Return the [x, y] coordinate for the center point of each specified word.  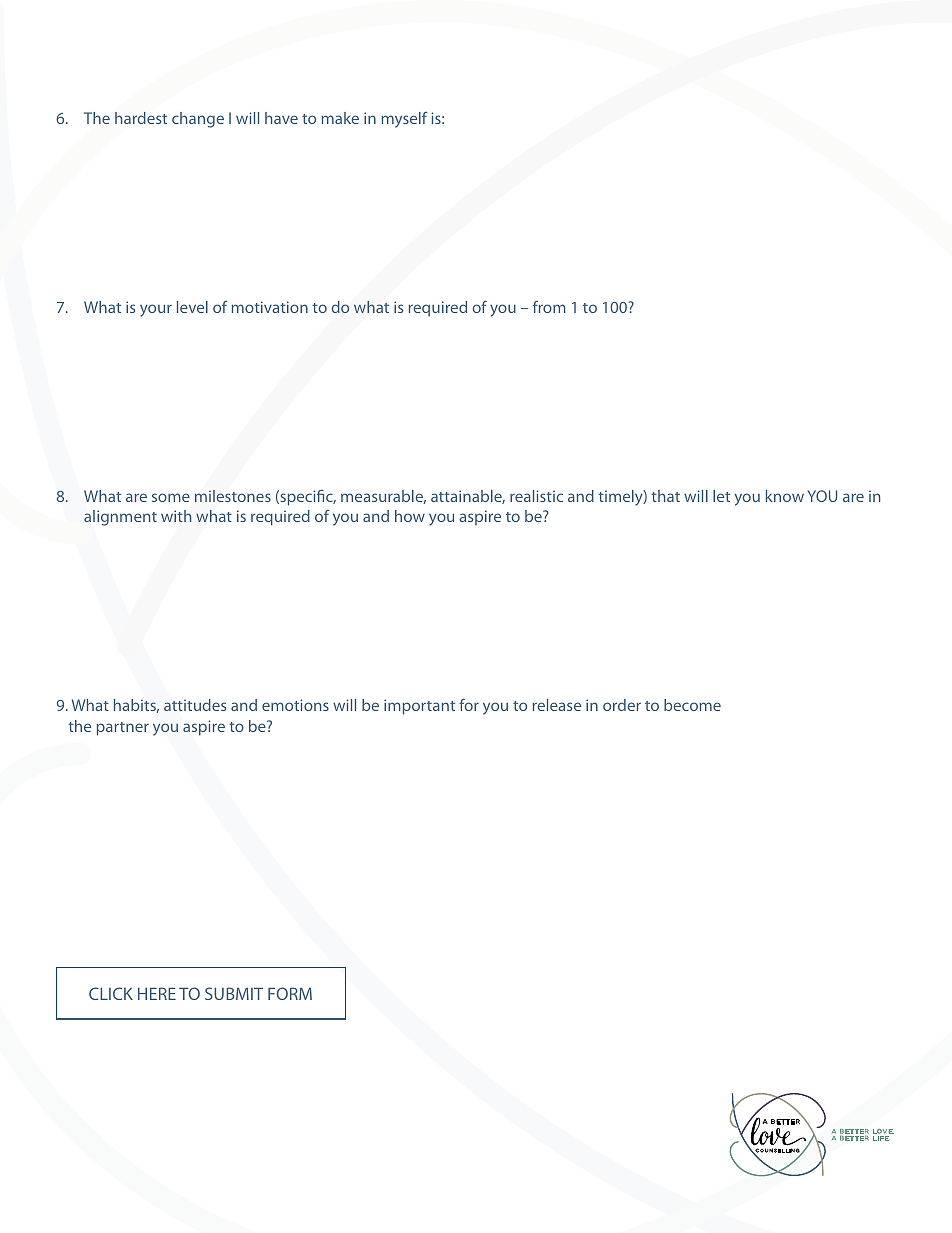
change [198, 120]
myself [404, 120]
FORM [290, 993]
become [692, 705]
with [176, 516]
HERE [157, 993]
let [721, 496]
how [410, 516]
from [549, 307]
